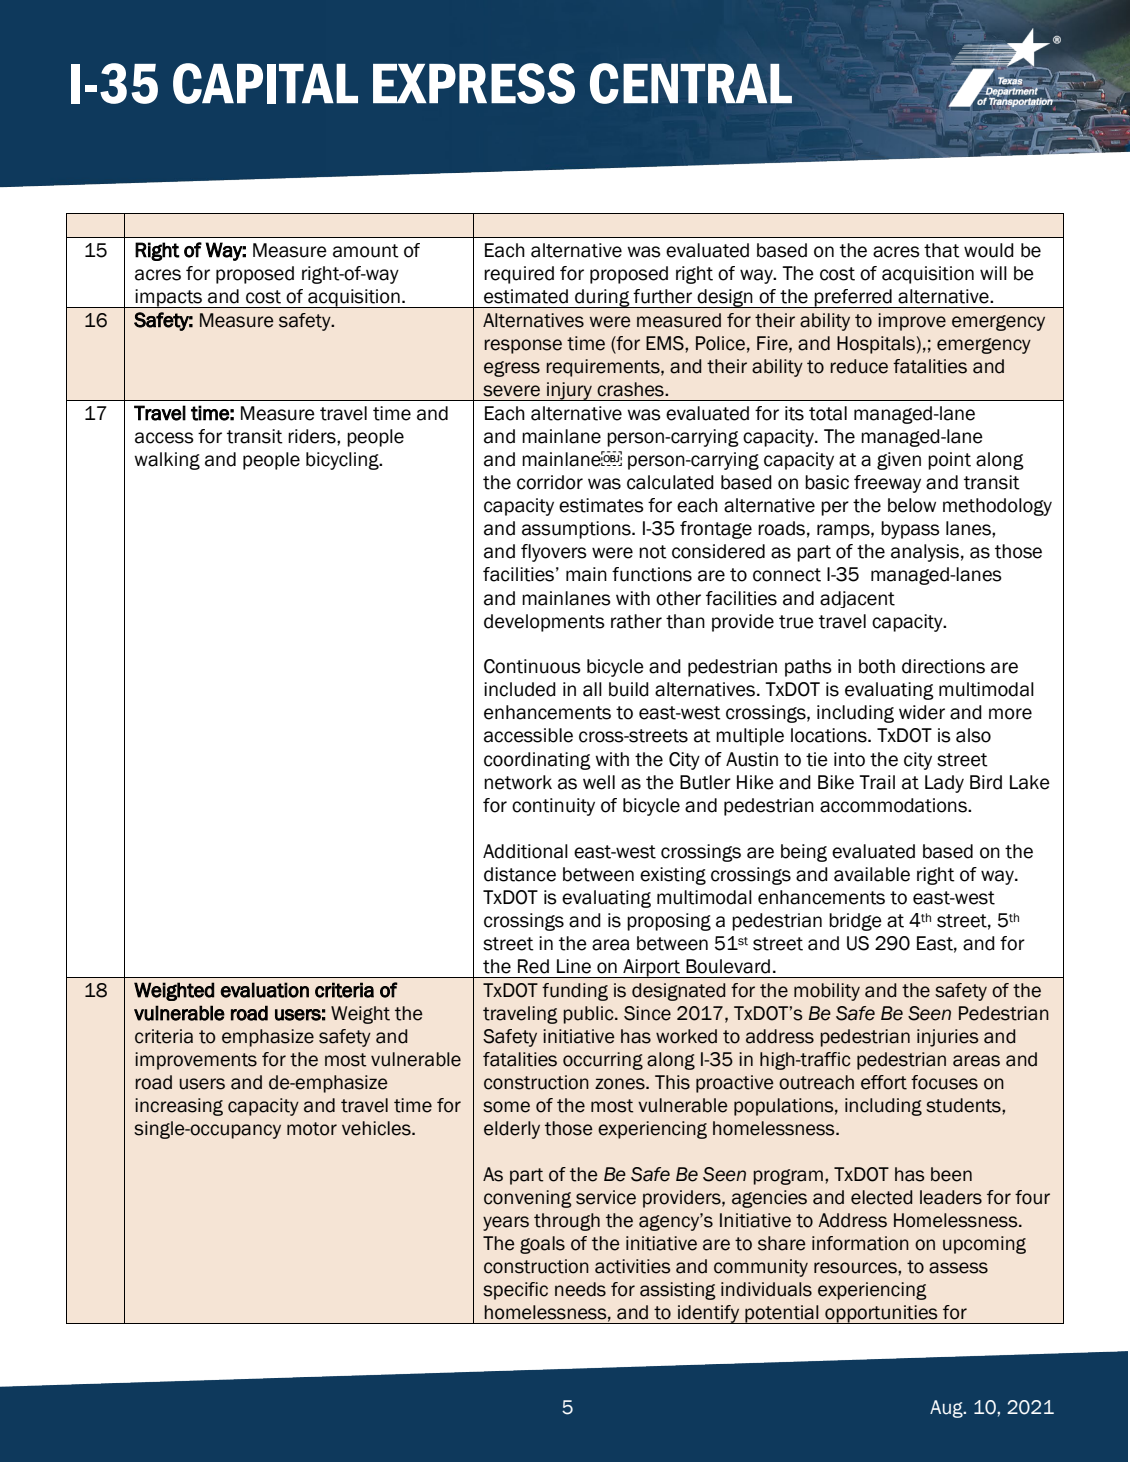  Describe the element at coordinates (577, 530) in the screenshot. I see `assumptions` at that location.
